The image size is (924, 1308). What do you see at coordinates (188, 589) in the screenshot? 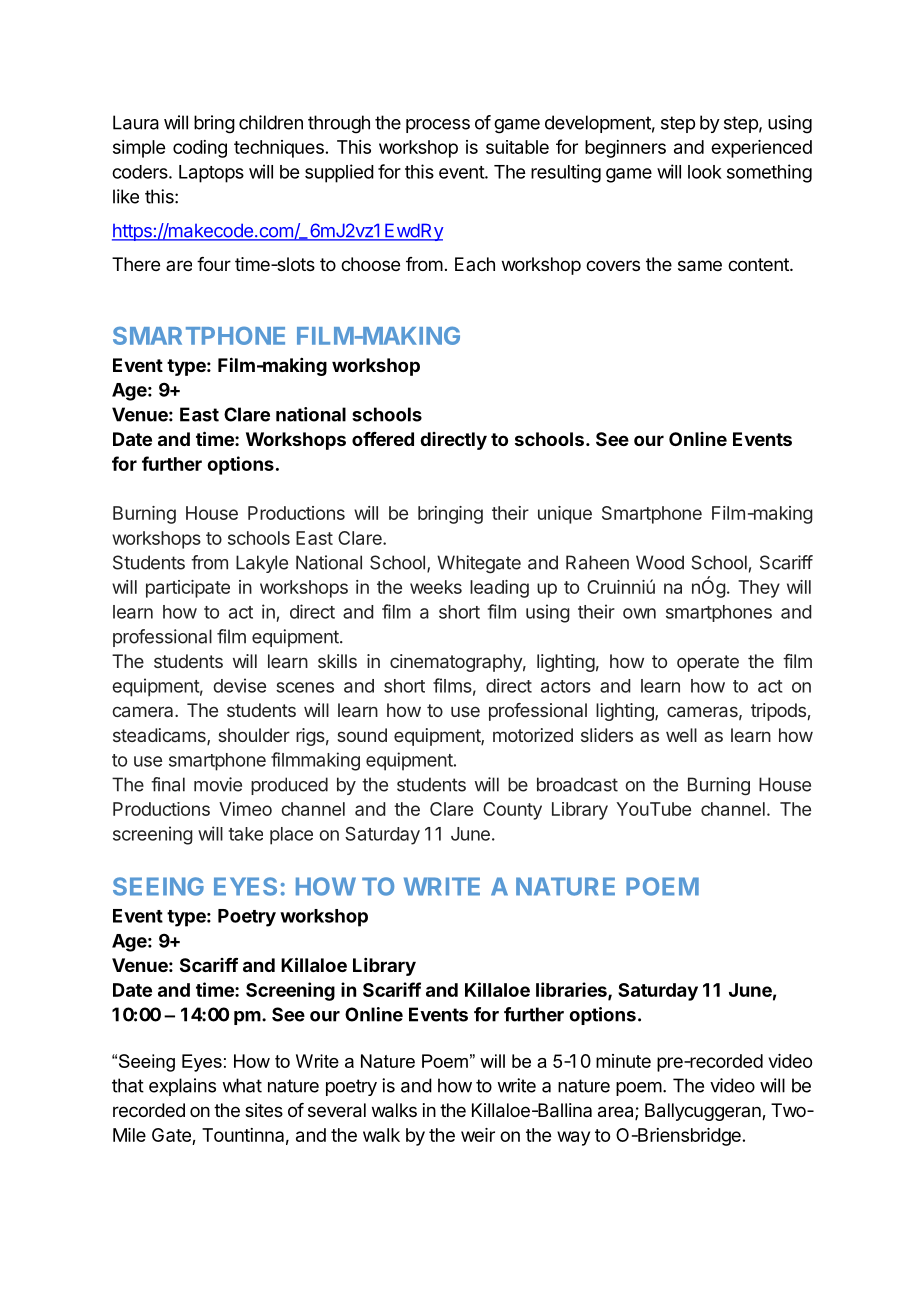
I see `participate` at bounding box center [188, 589].
